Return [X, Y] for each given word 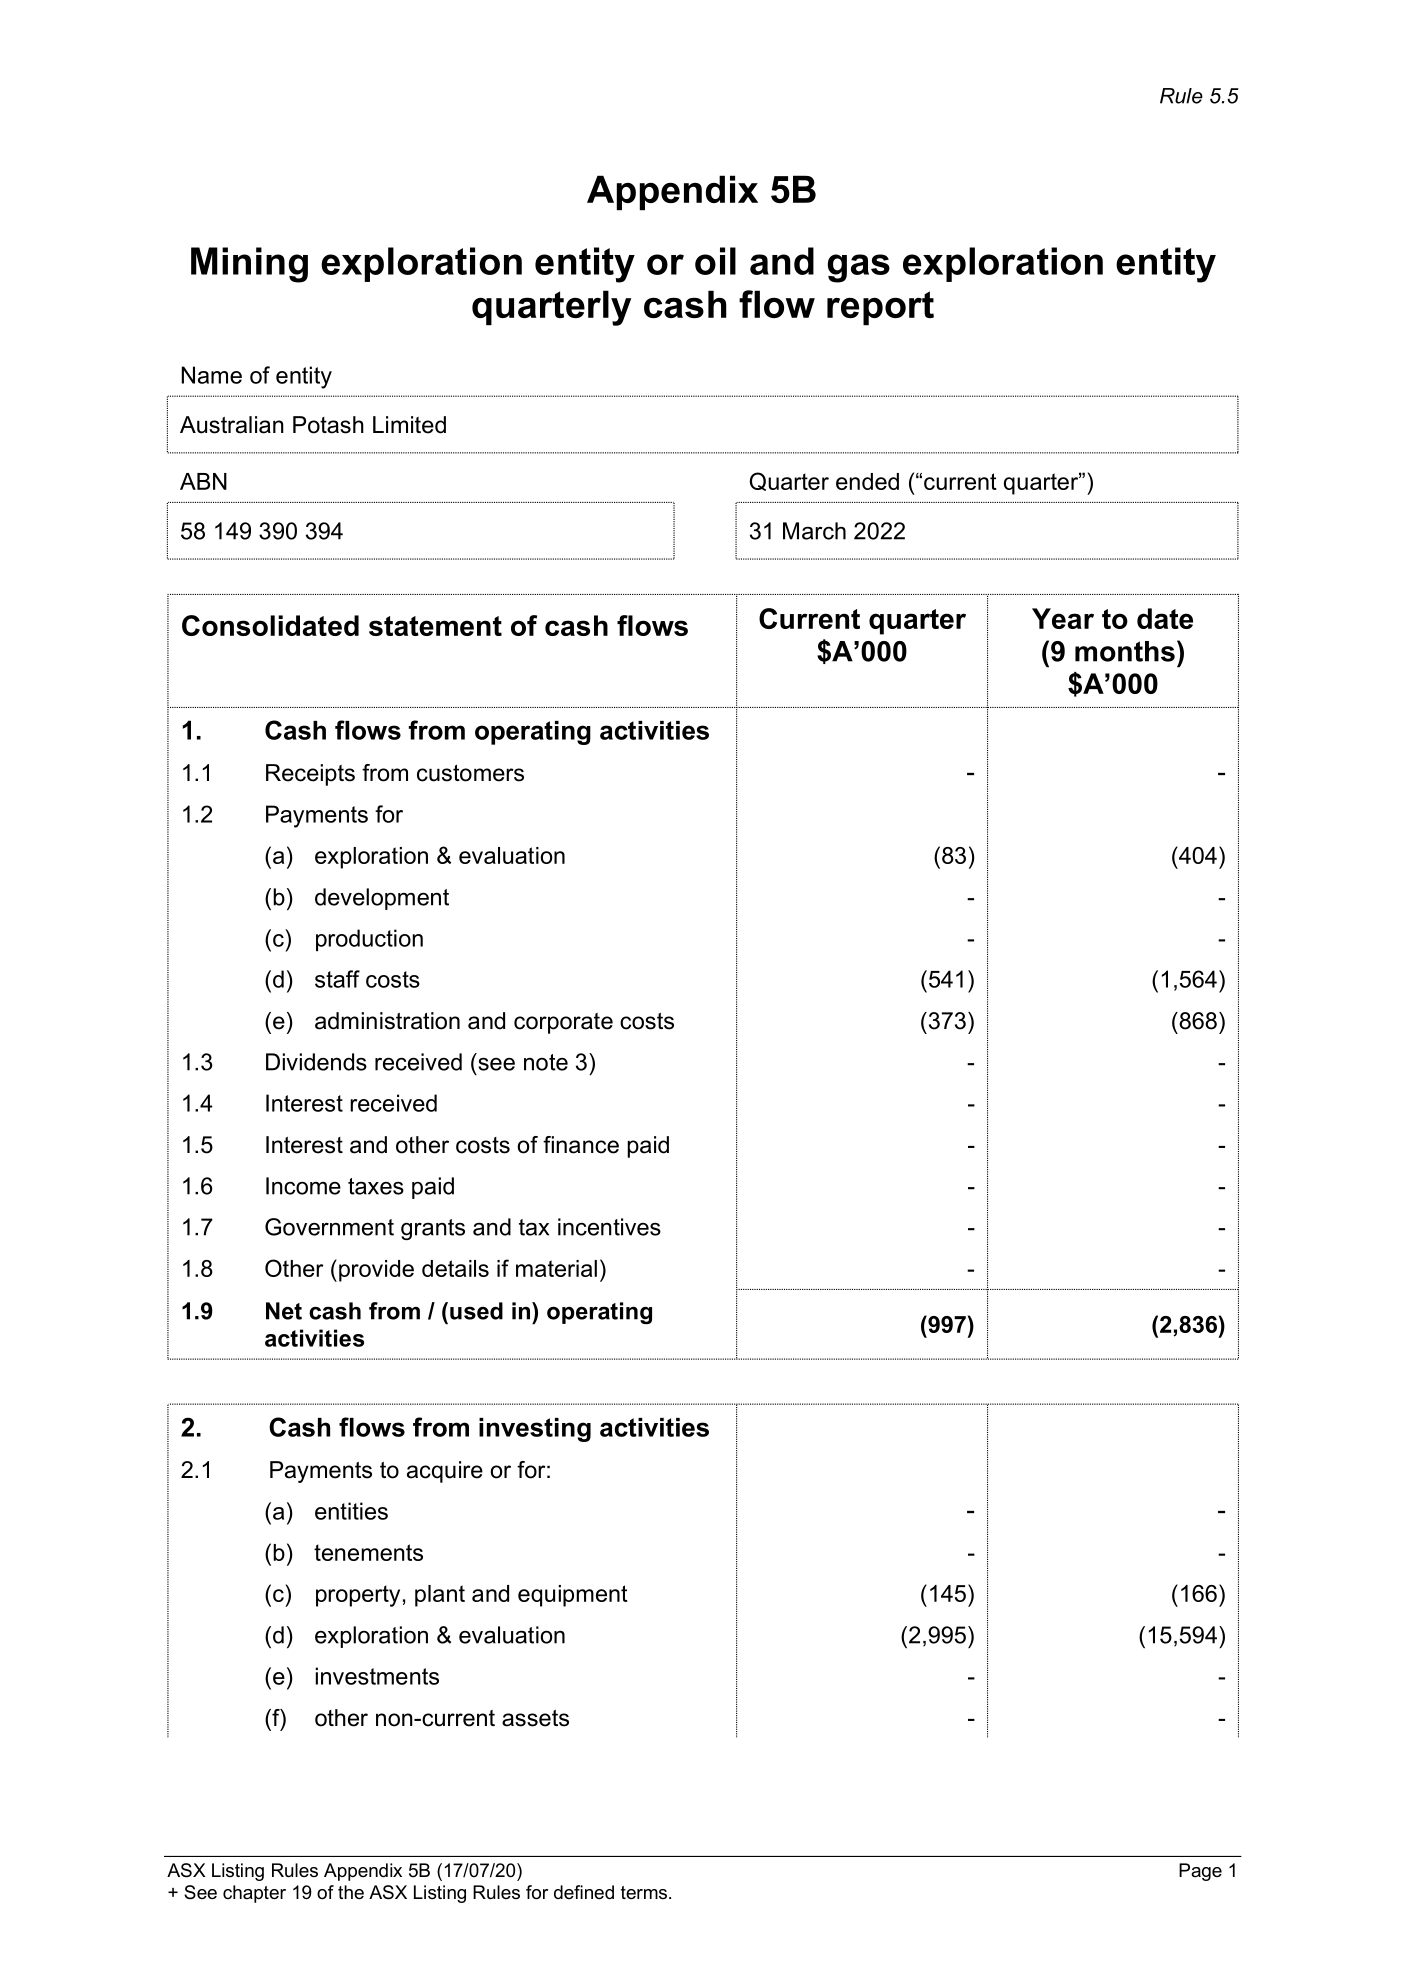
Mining [249, 265]
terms [644, 1892]
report [880, 308]
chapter [254, 1894]
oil [715, 261]
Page [1200, 1872]
